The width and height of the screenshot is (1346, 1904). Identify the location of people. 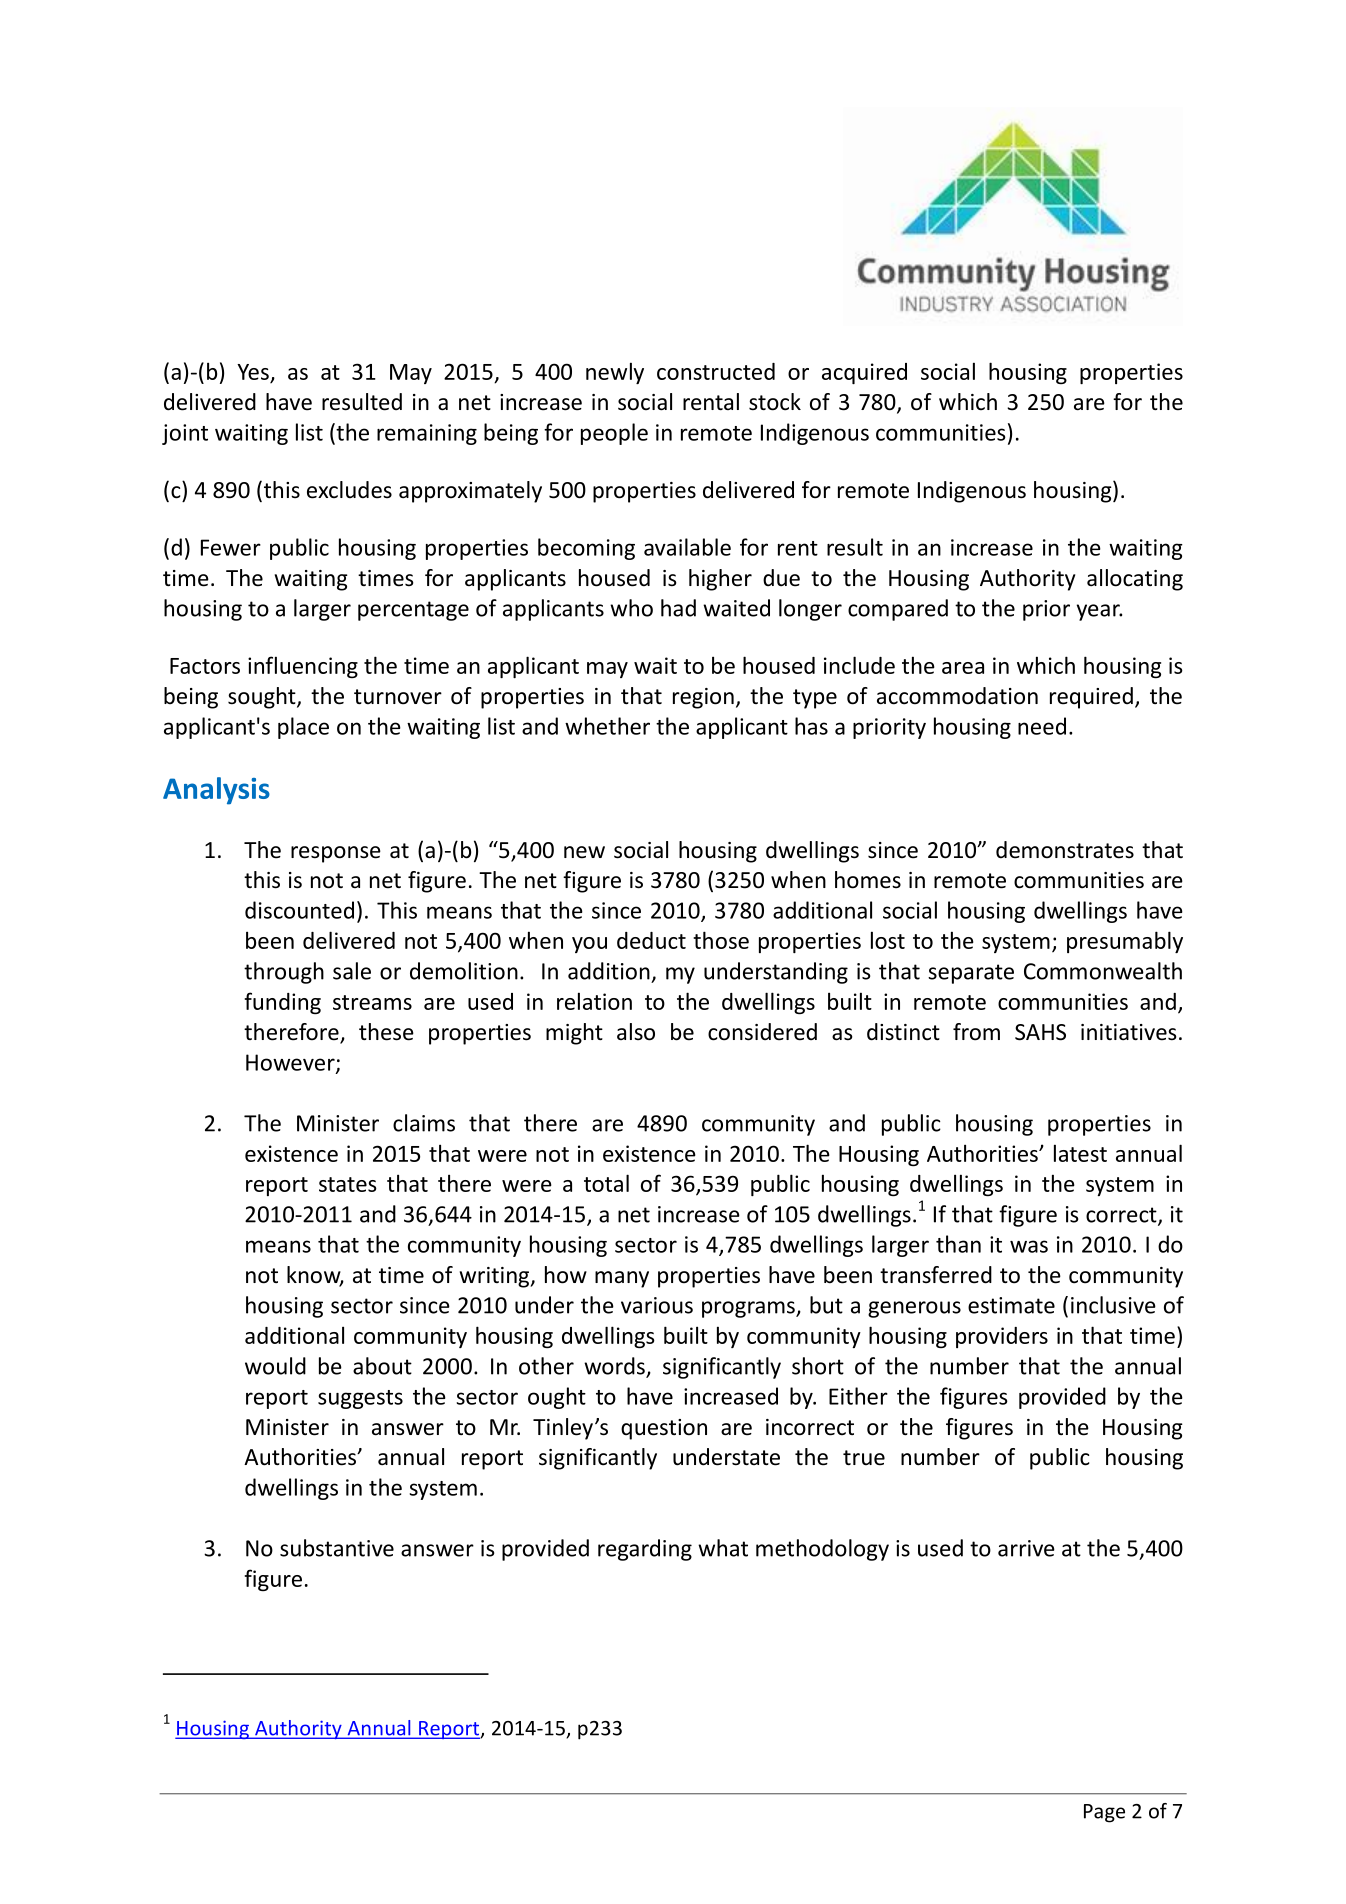
(614, 434).
